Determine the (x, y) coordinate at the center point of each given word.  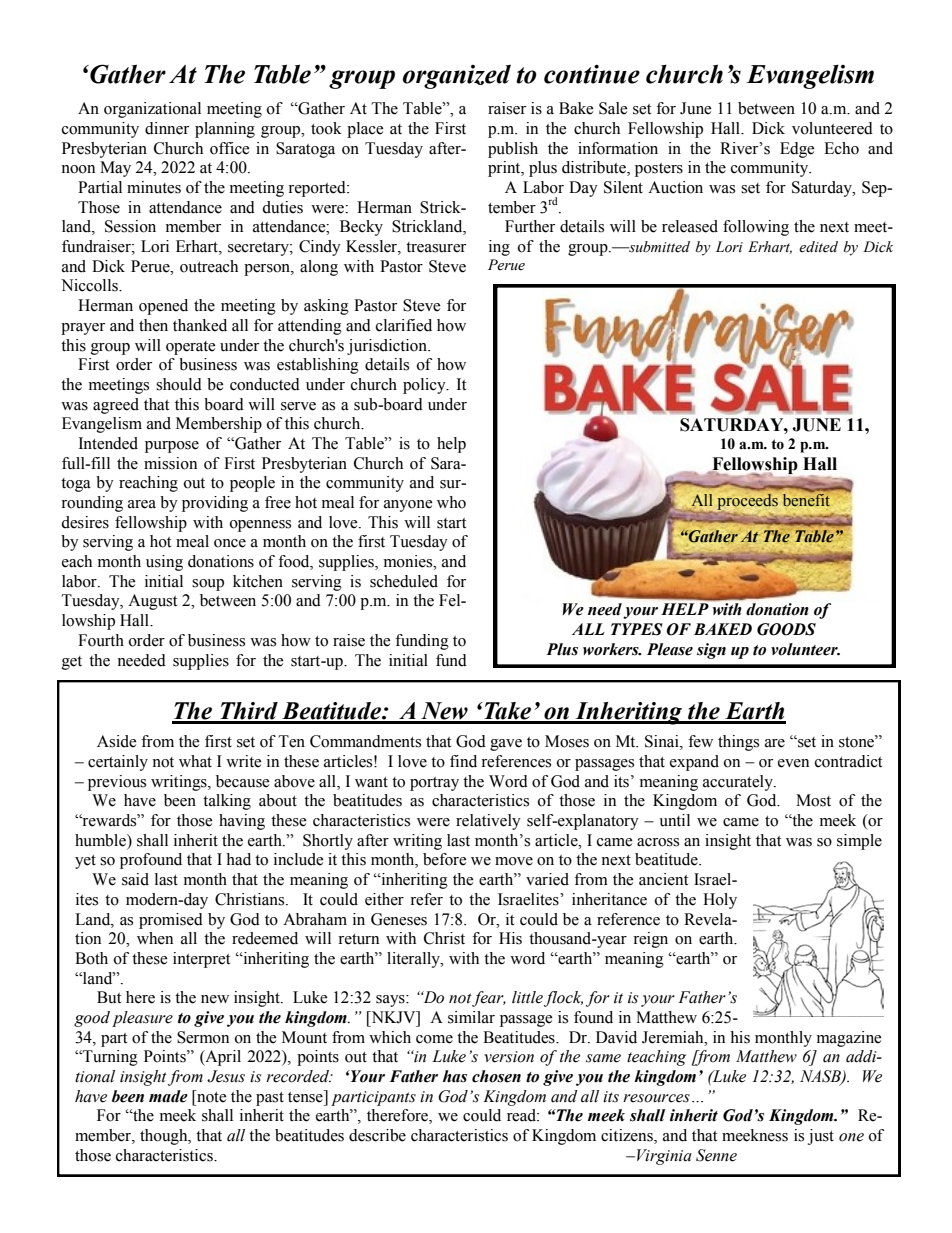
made (168, 1096)
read (523, 1115)
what (195, 761)
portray (434, 784)
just (821, 1137)
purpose (172, 447)
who (451, 502)
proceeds (748, 502)
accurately (739, 783)
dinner (167, 128)
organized (457, 77)
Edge (797, 150)
